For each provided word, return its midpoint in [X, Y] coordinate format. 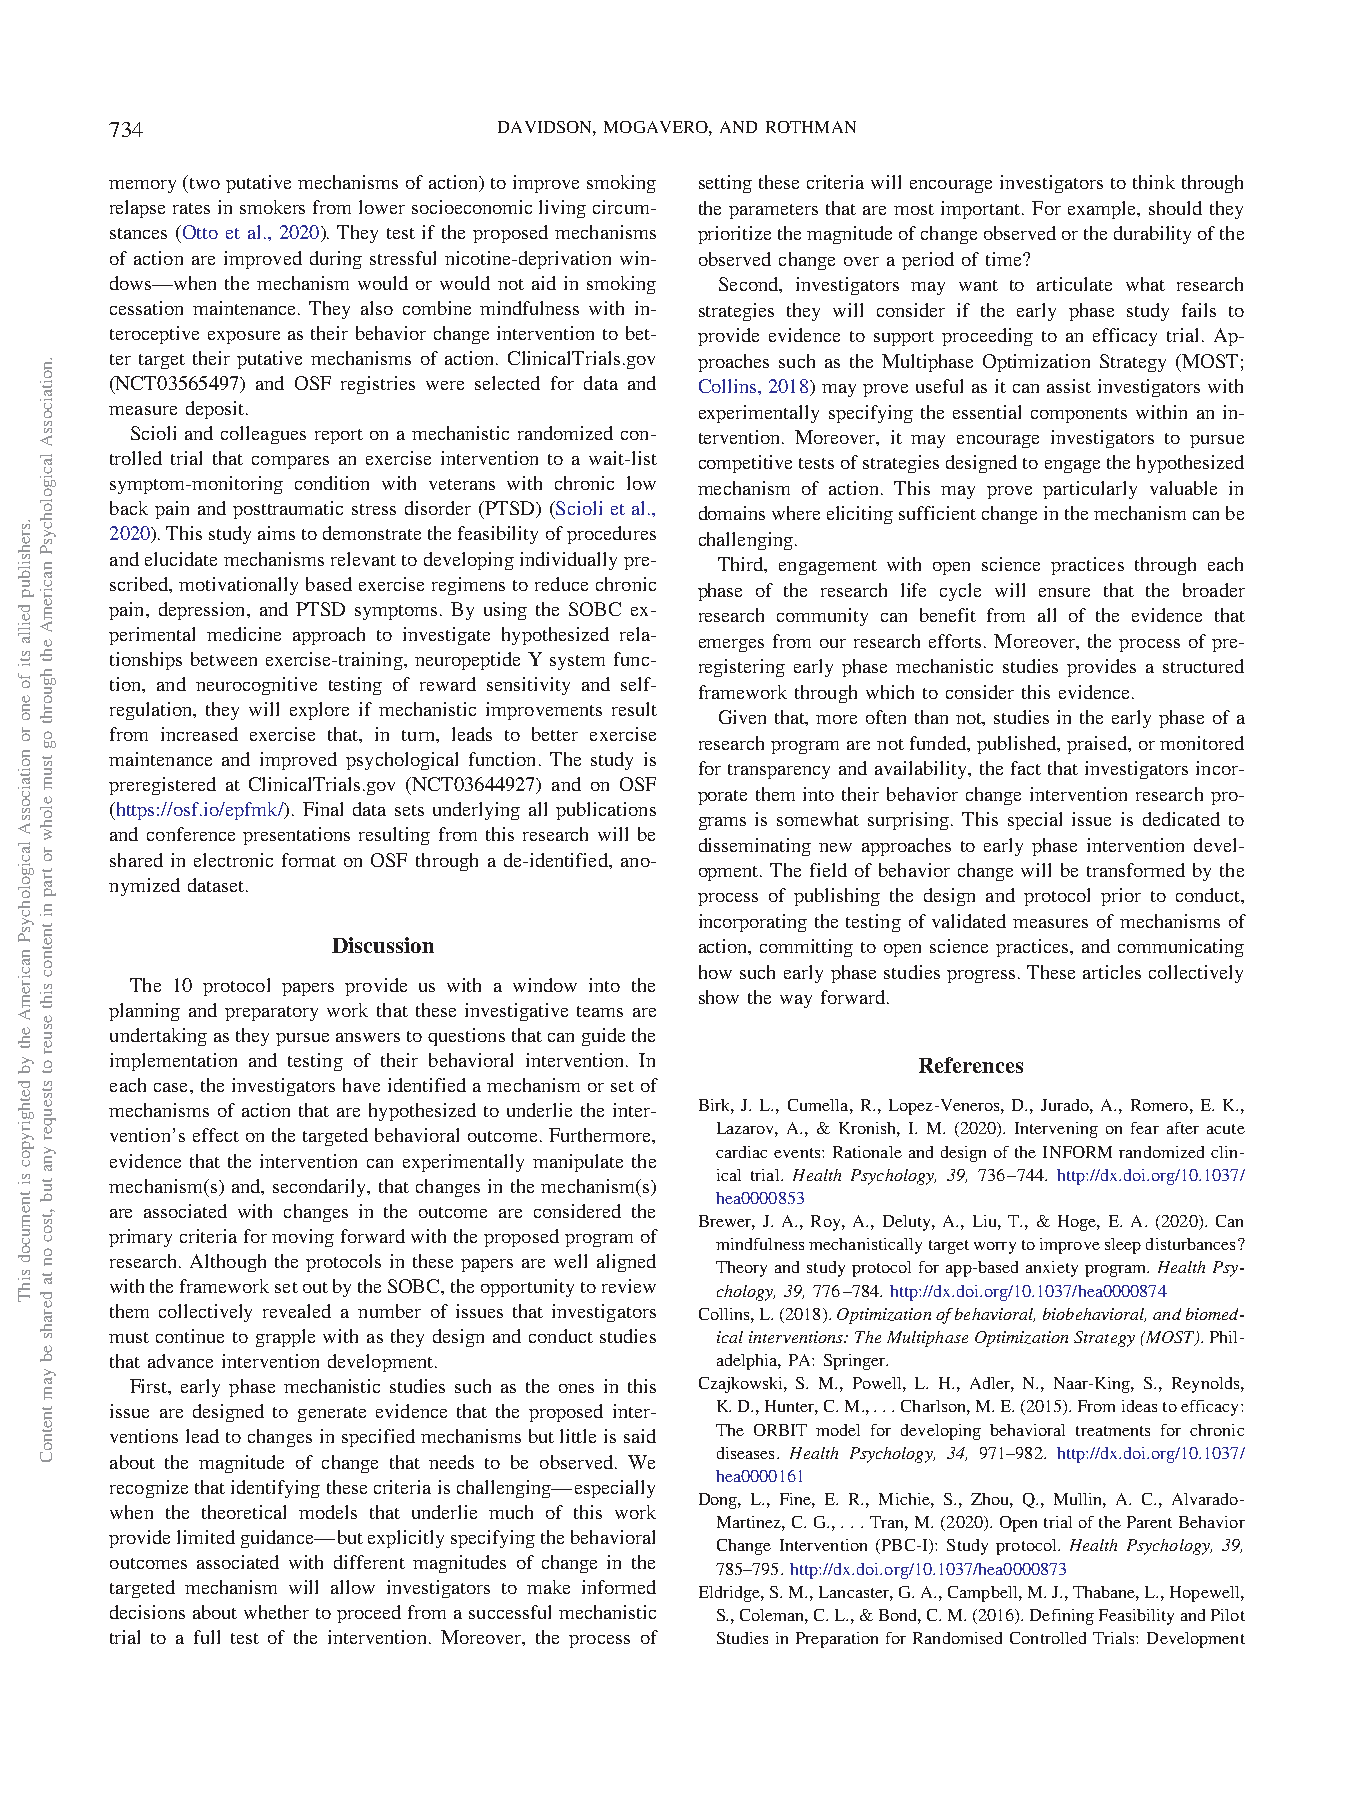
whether [276, 1612]
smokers [272, 207]
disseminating [755, 847]
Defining [1062, 1617]
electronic [233, 860]
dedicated [1181, 819]
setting [725, 184]
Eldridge [730, 1594]
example [1103, 210]
